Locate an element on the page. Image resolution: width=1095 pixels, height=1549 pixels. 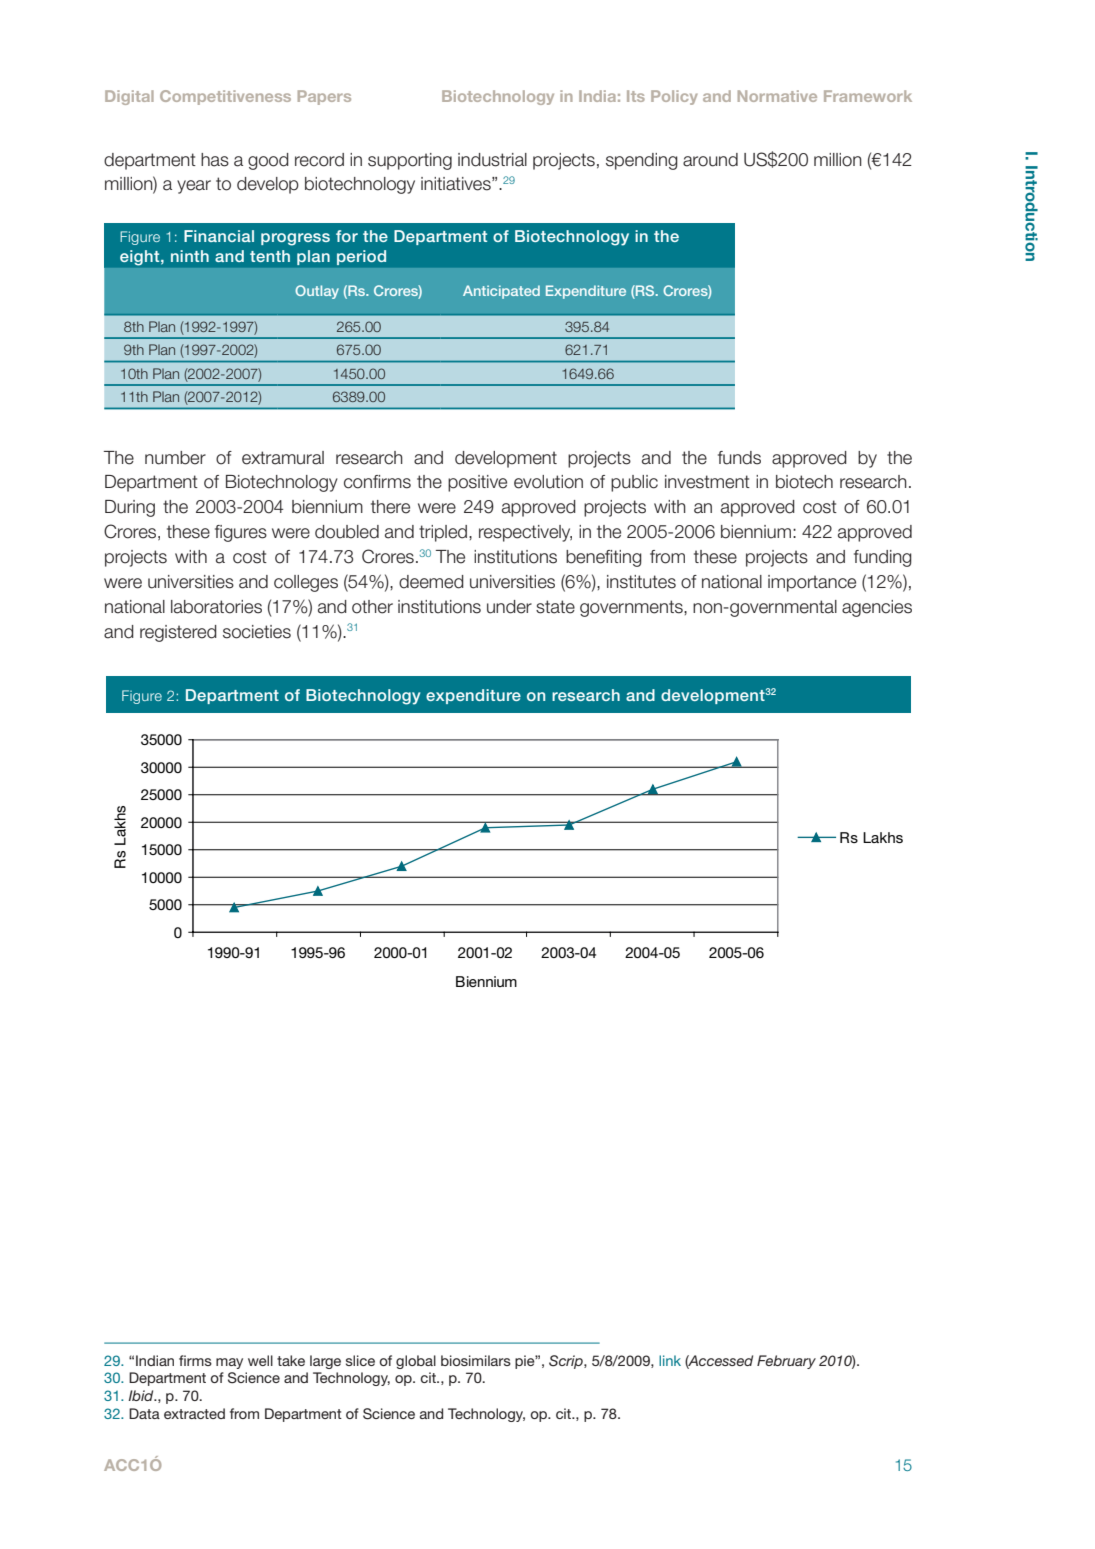
slice is located at coordinates (360, 1360).
